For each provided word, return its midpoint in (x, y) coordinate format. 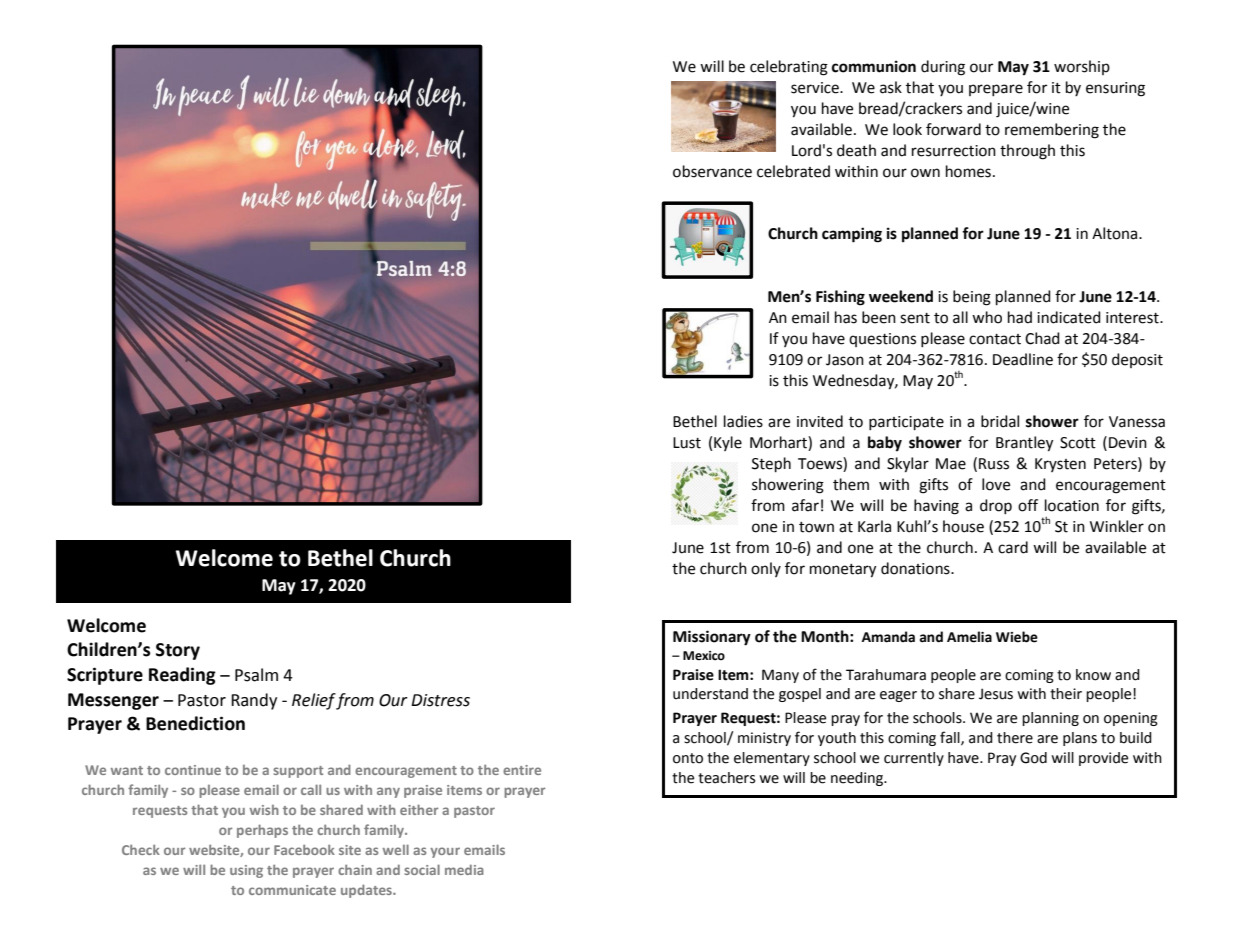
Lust (687, 443)
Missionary (712, 638)
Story (178, 651)
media (464, 869)
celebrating (789, 68)
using (246, 871)
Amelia (969, 637)
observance (712, 171)
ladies (743, 421)
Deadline (1023, 359)
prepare (996, 90)
